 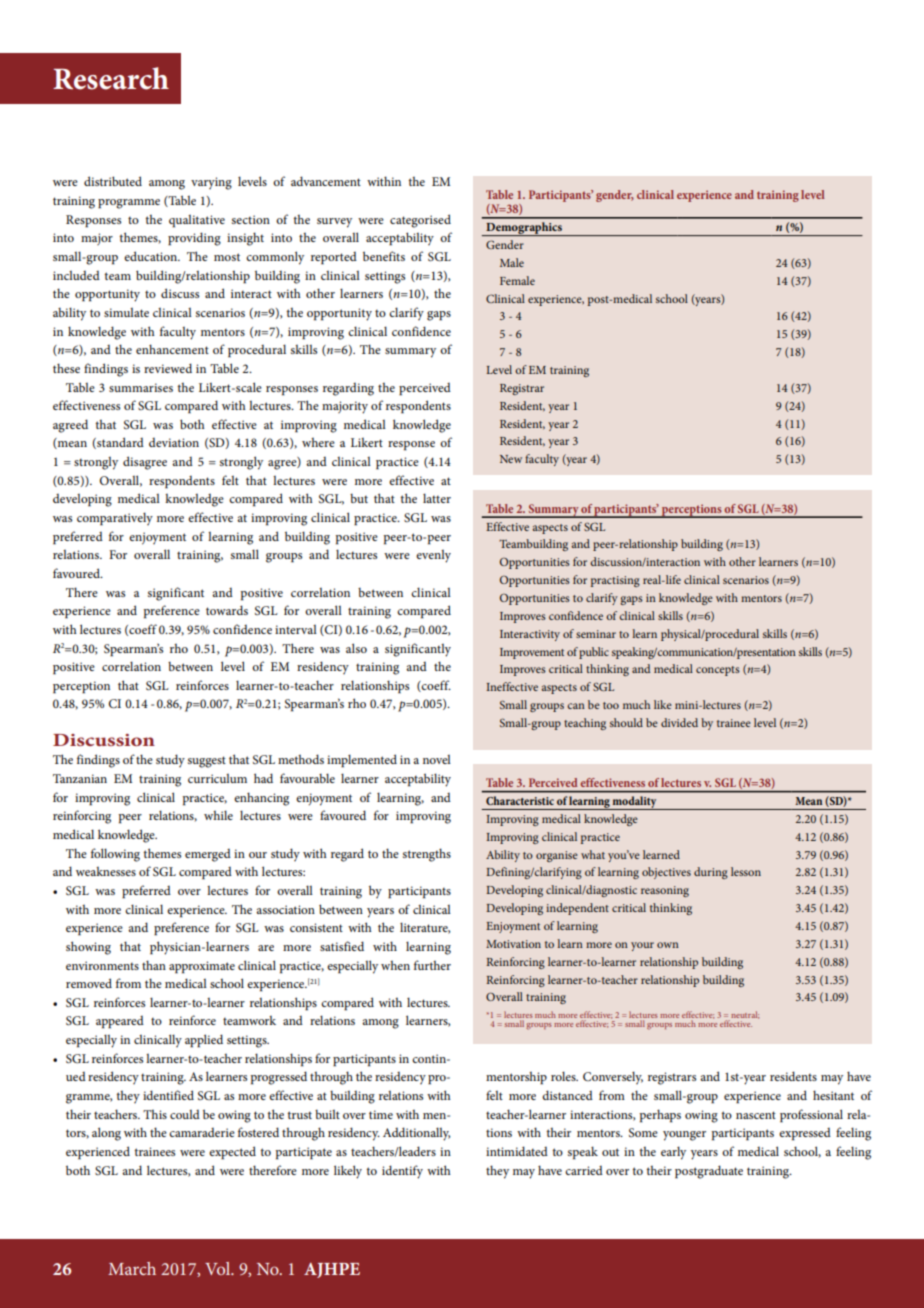 What do you see at coordinates (132, 1268) in the image?
I see `March` at bounding box center [132, 1268].
